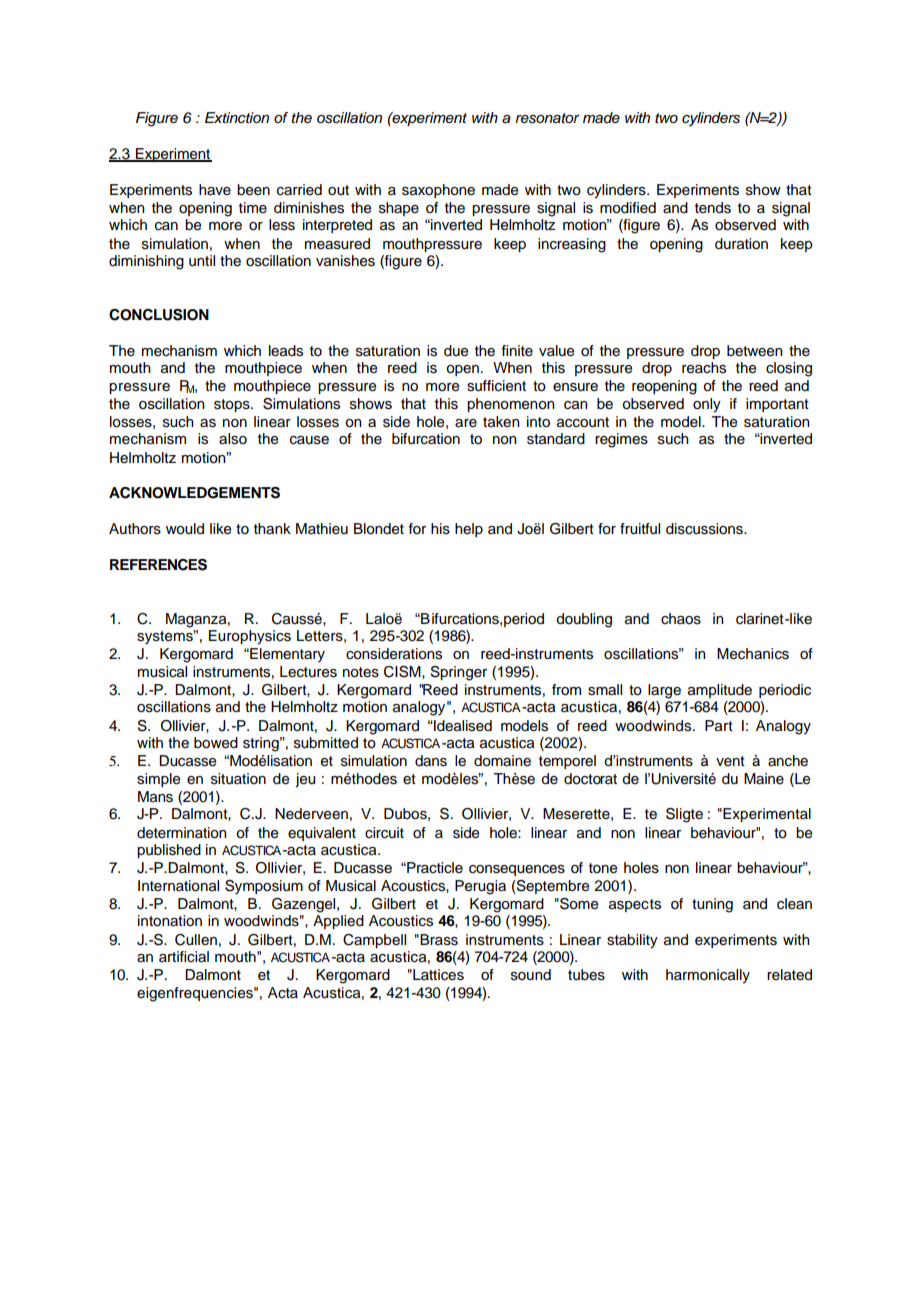  What do you see at coordinates (233, 405) in the screenshot?
I see `stops` at bounding box center [233, 405].
